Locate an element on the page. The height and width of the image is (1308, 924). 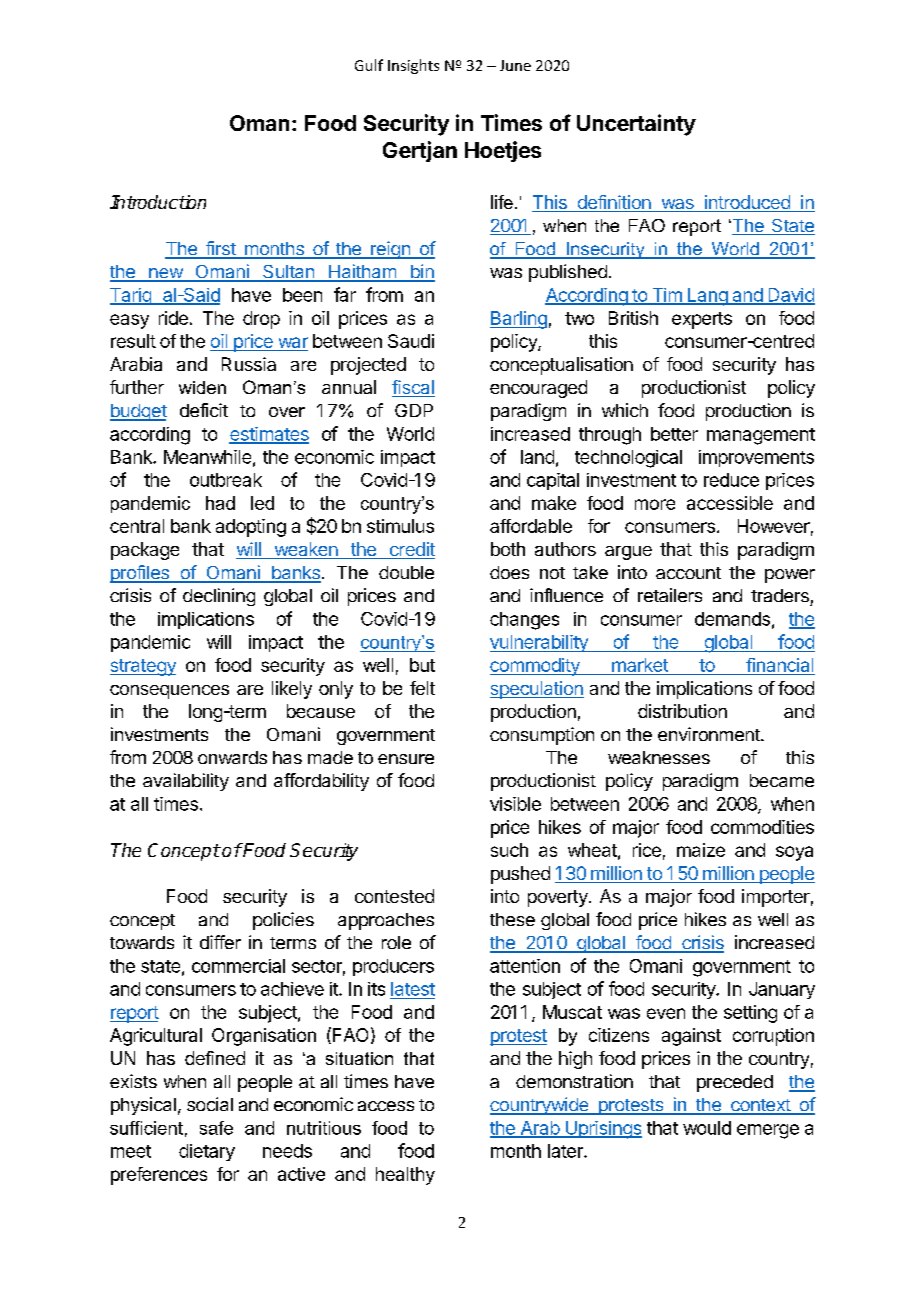
differ is located at coordinates (220, 942).
